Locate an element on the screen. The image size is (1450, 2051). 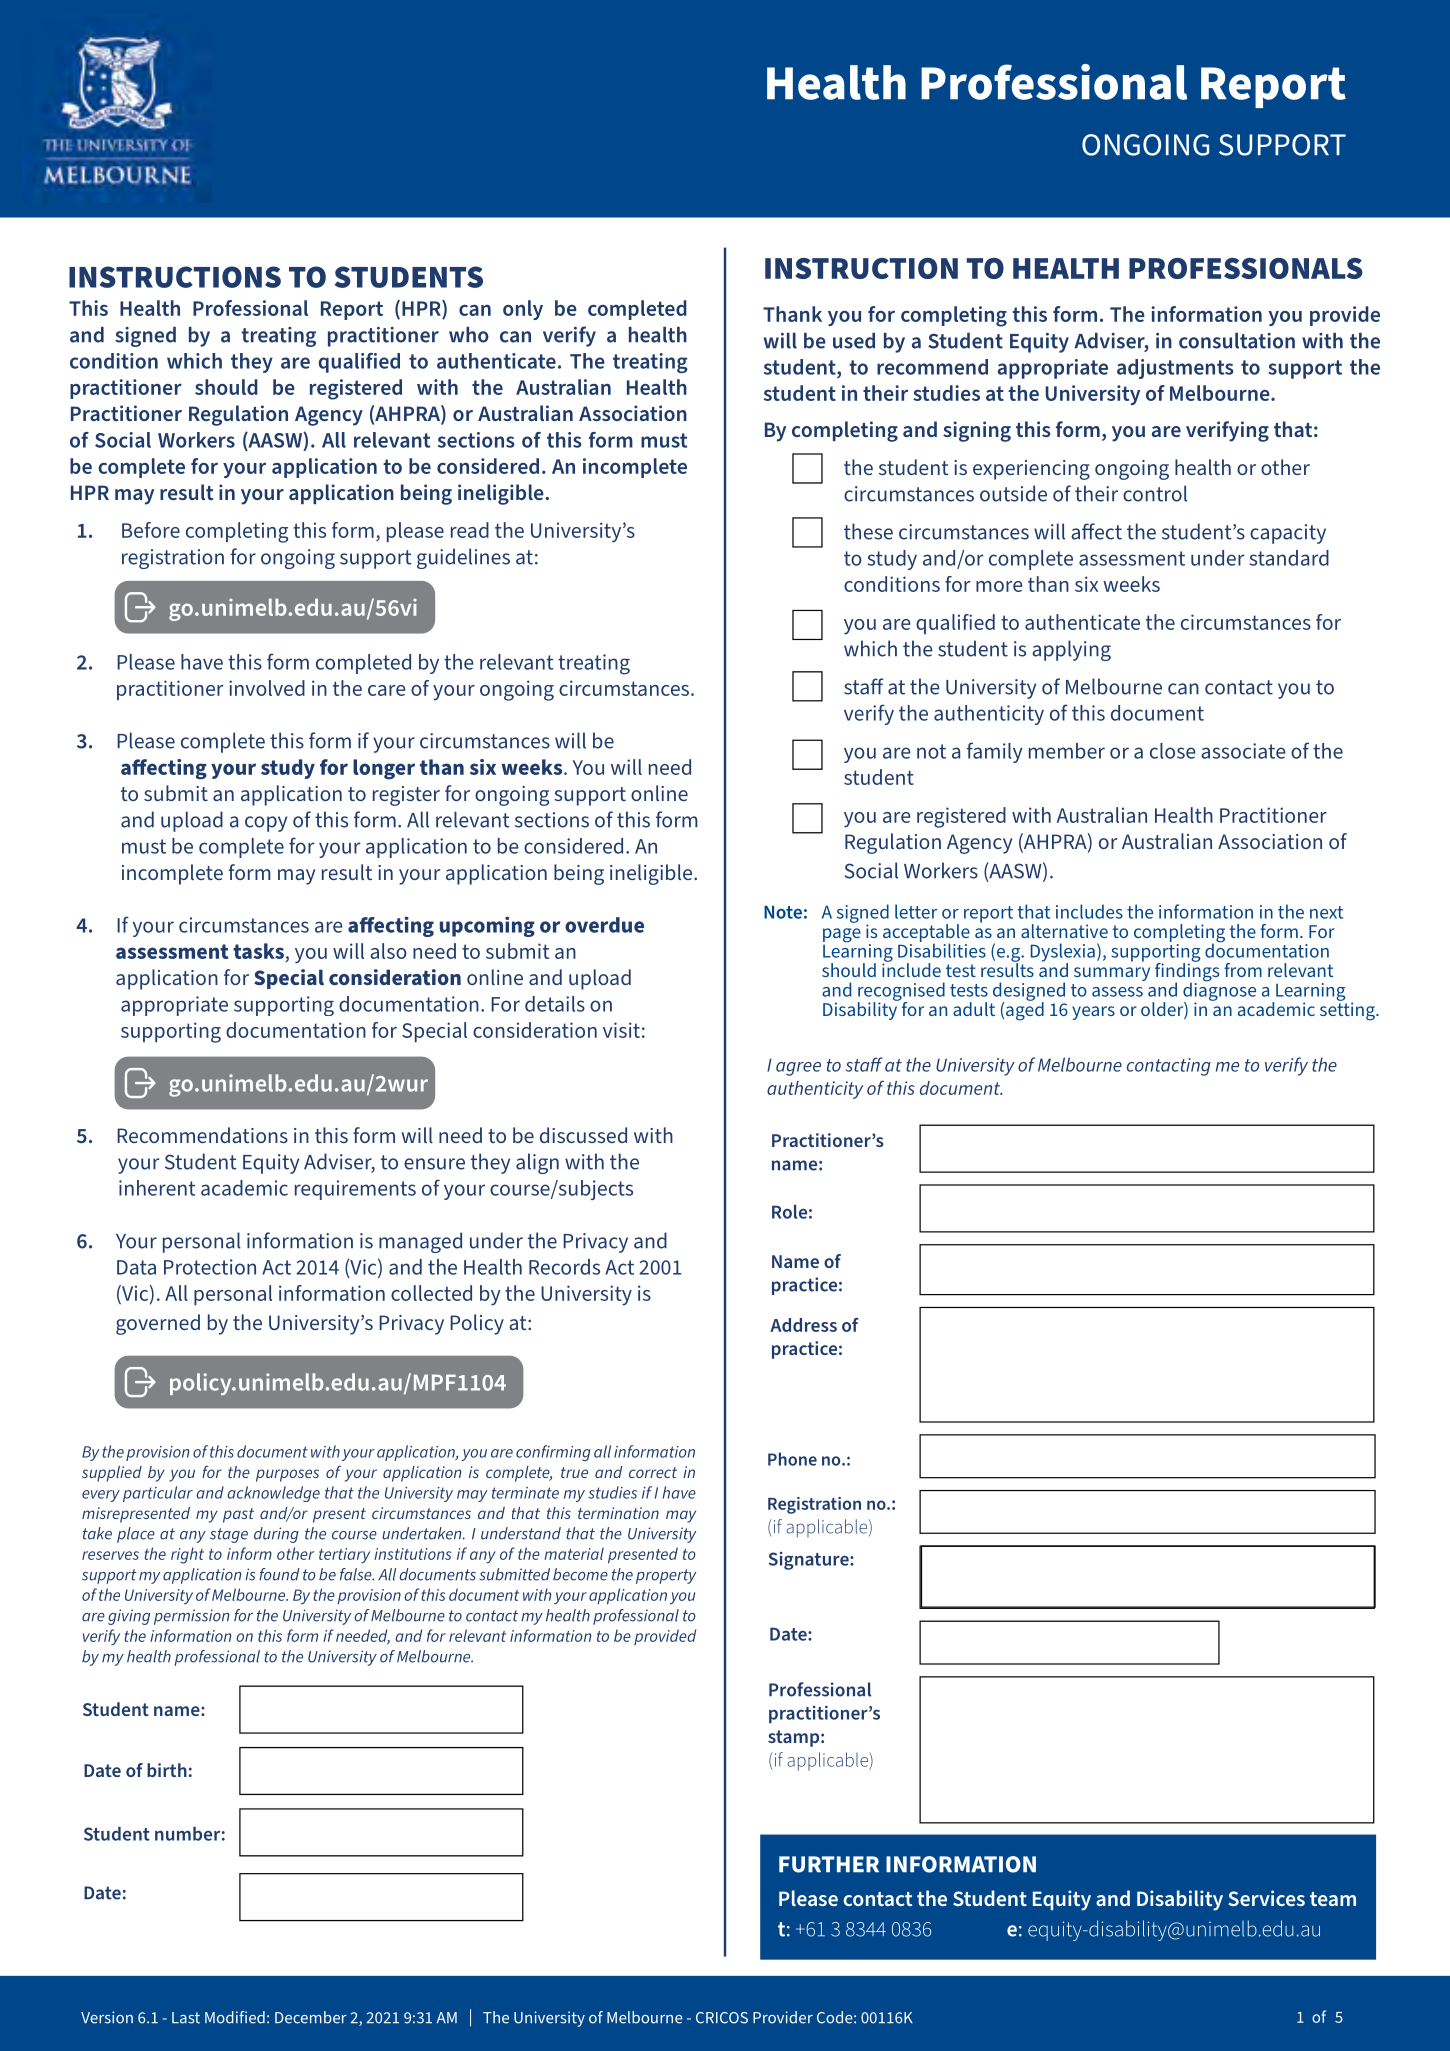
FURTHER is located at coordinates (829, 1864).
